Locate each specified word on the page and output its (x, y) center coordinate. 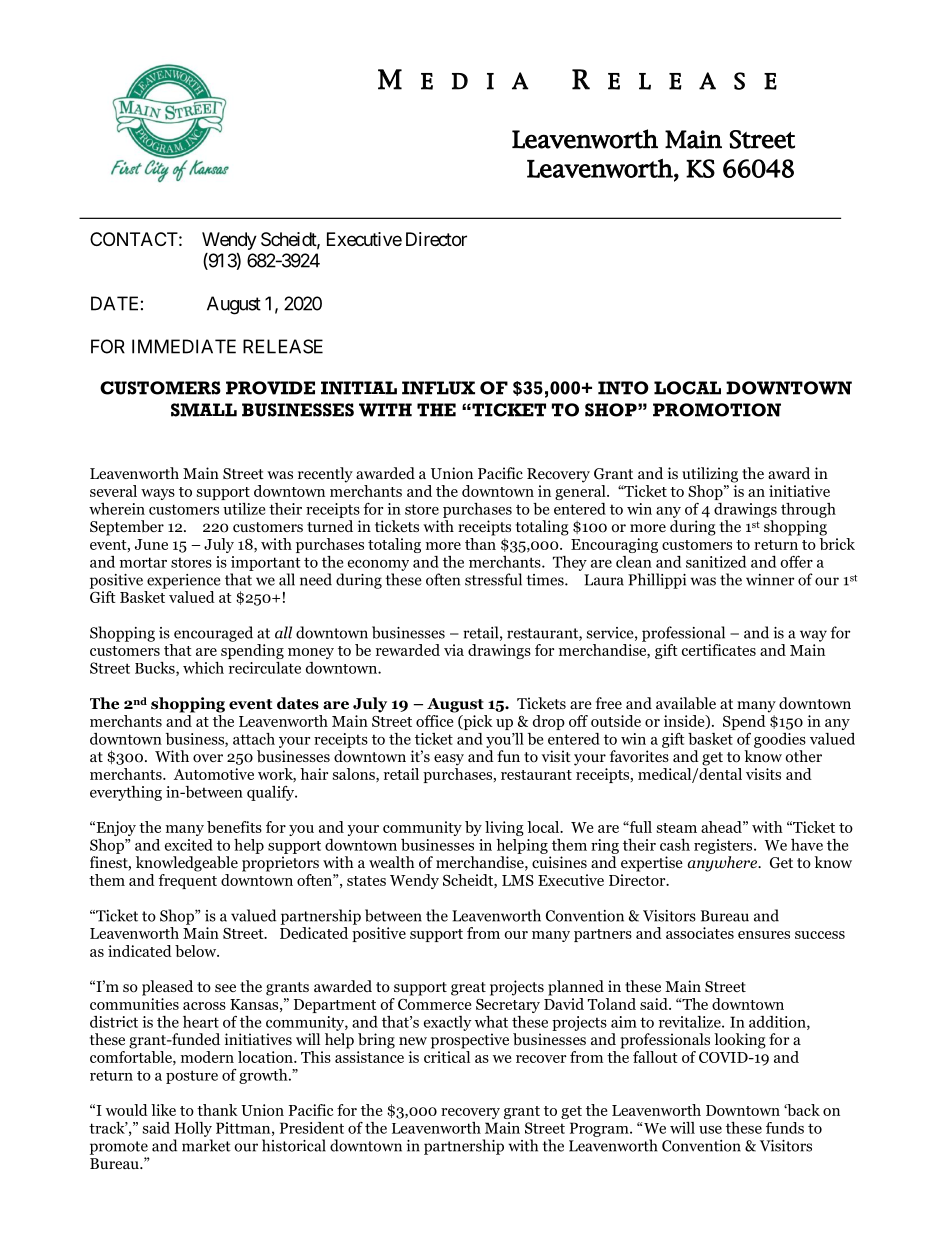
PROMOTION (717, 410)
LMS (518, 880)
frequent (187, 880)
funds (785, 1128)
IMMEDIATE (184, 346)
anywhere (724, 864)
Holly (193, 1129)
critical (447, 1057)
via (454, 650)
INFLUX (438, 388)
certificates (719, 650)
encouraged (213, 634)
